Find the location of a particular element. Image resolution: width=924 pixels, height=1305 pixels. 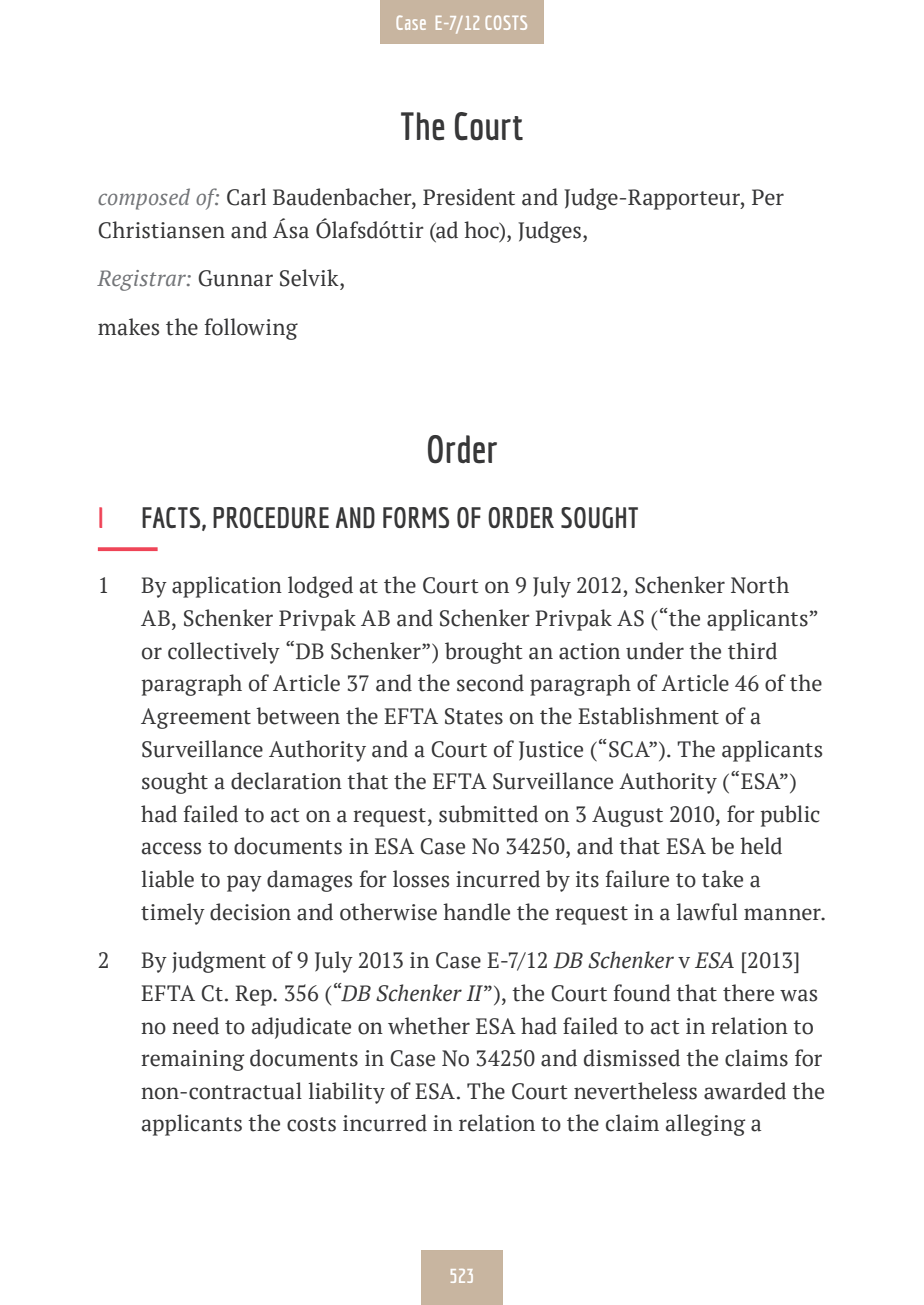

access is located at coordinates (171, 848).
